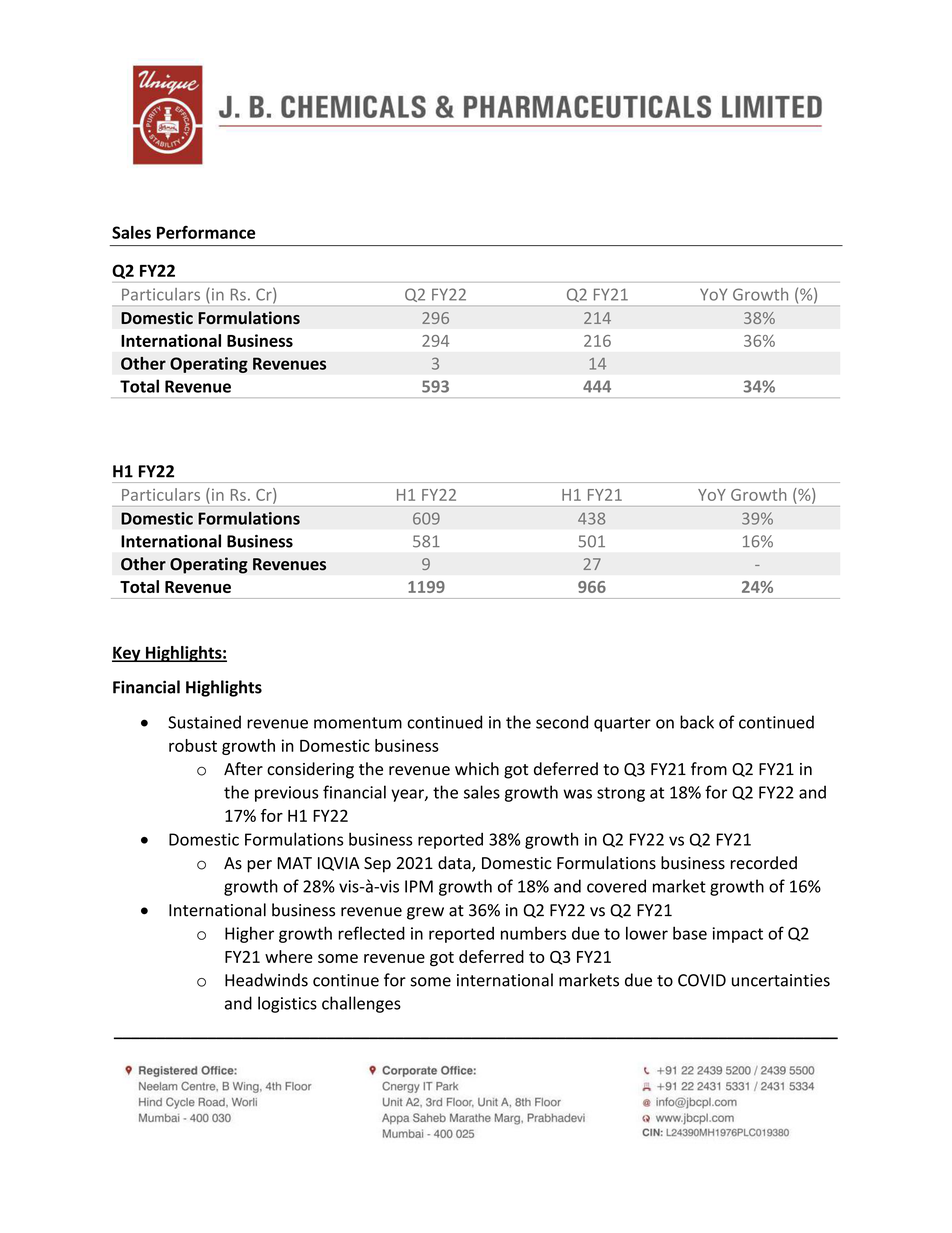 The image size is (952, 1233). I want to click on Headwinds, so click(266, 980).
